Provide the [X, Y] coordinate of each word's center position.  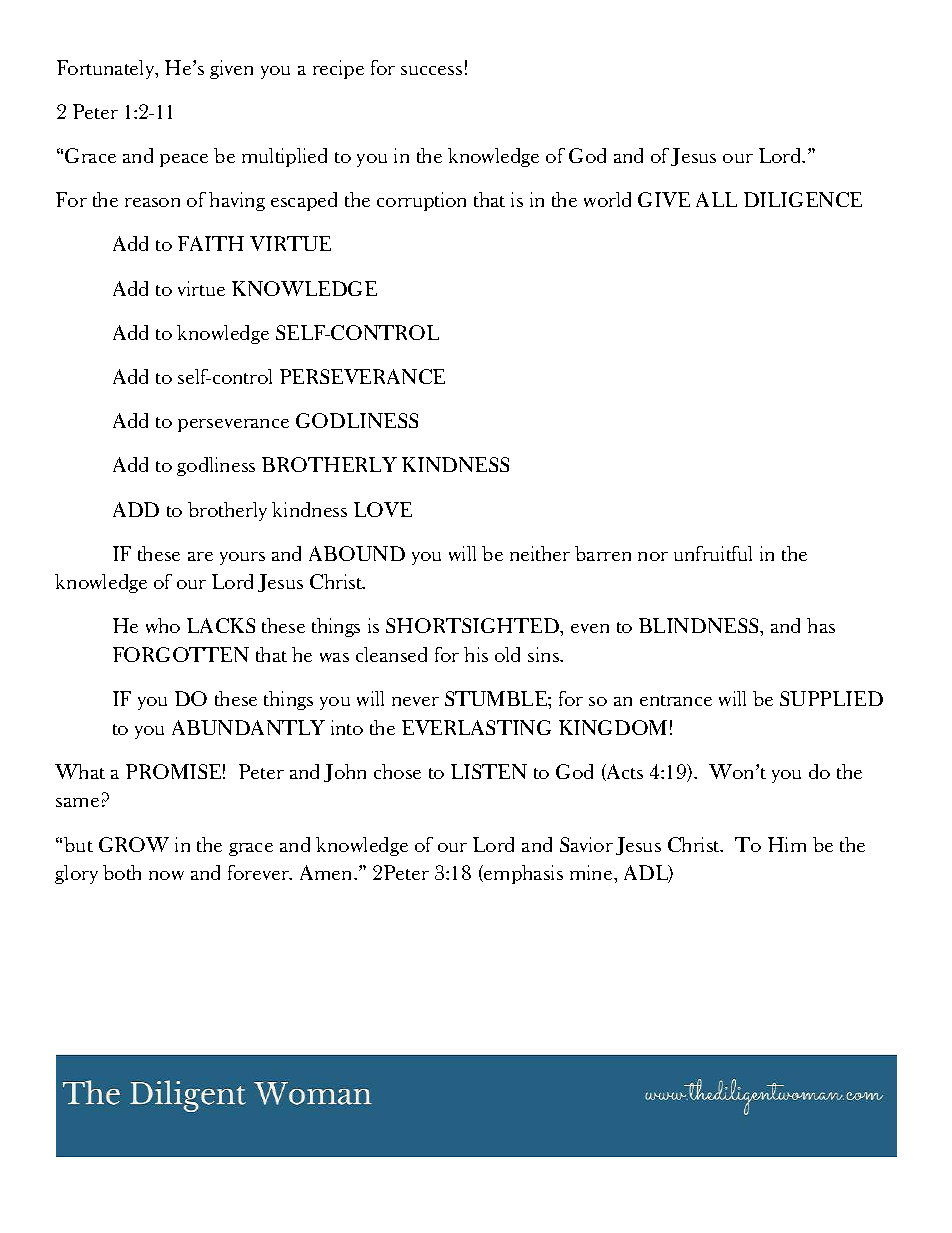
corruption [421, 201]
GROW [134, 844]
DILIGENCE [803, 199]
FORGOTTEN [181, 654]
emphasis [522, 874]
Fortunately [107, 69]
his [476, 654]
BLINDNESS [700, 625]
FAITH [211, 243]
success [431, 70]
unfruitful [713, 553]
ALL [716, 199]
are [200, 556]
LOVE [383, 509]
